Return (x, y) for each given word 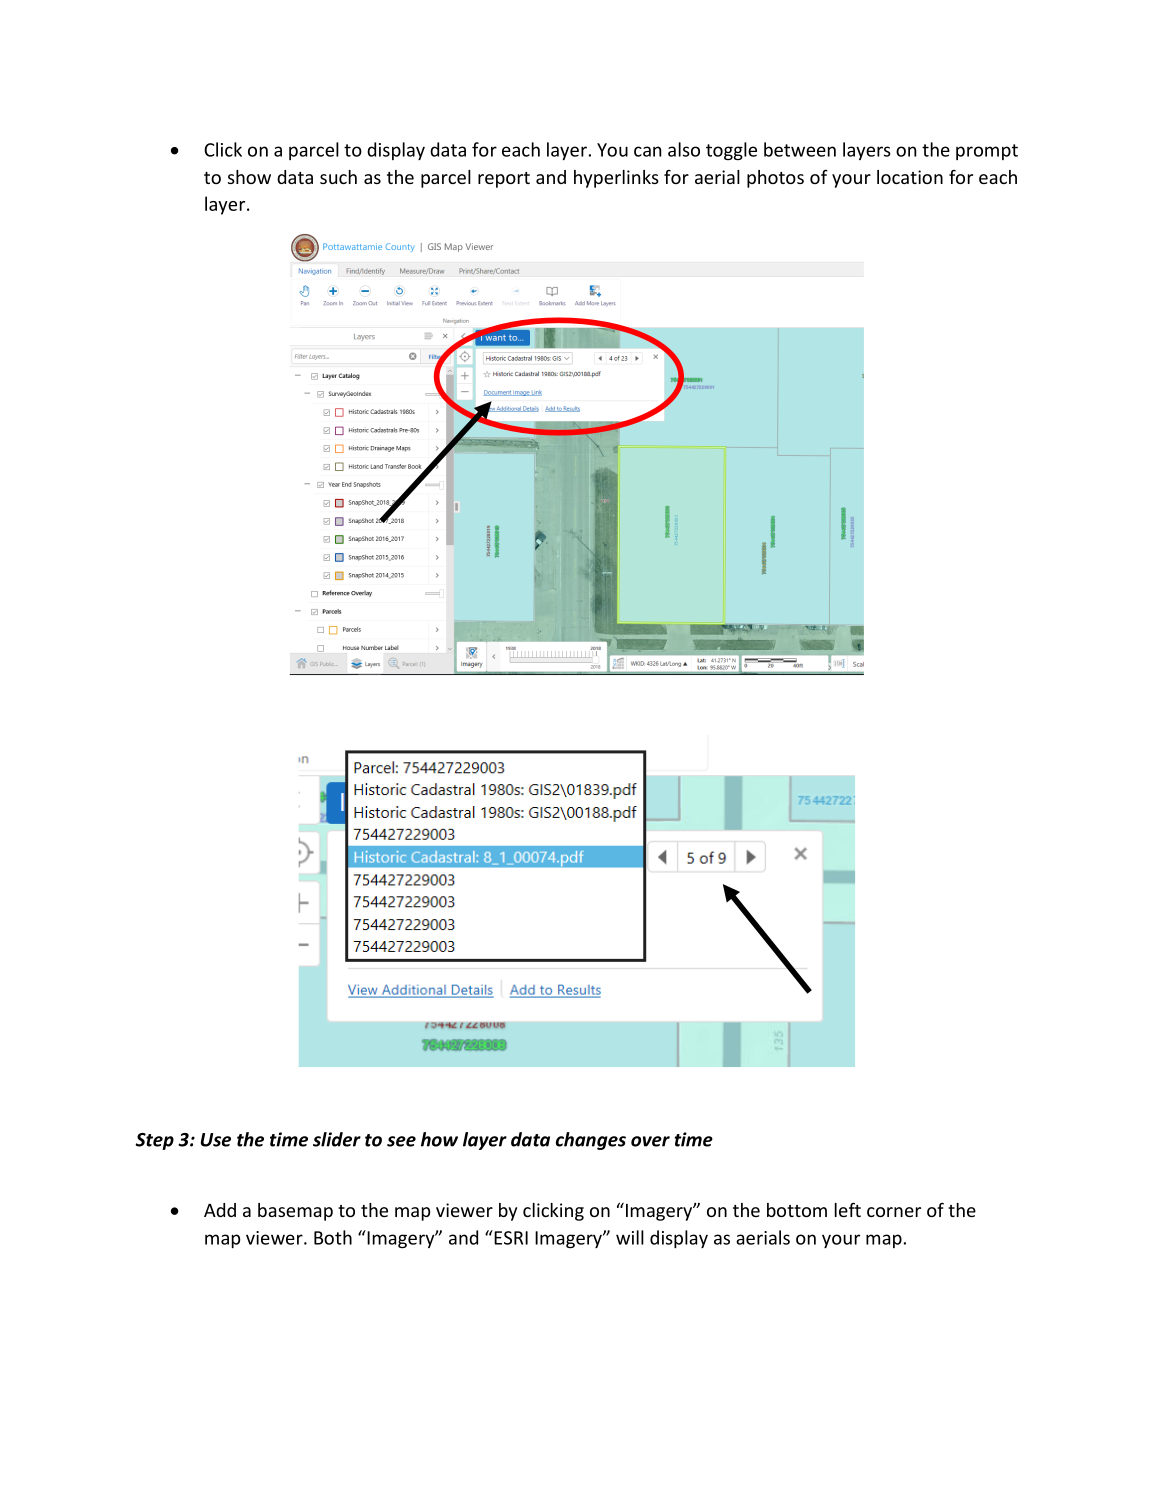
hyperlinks (616, 179)
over (650, 1141)
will (630, 1237)
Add (220, 1210)
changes (591, 1141)
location (910, 177)
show (249, 177)
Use (216, 1140)
